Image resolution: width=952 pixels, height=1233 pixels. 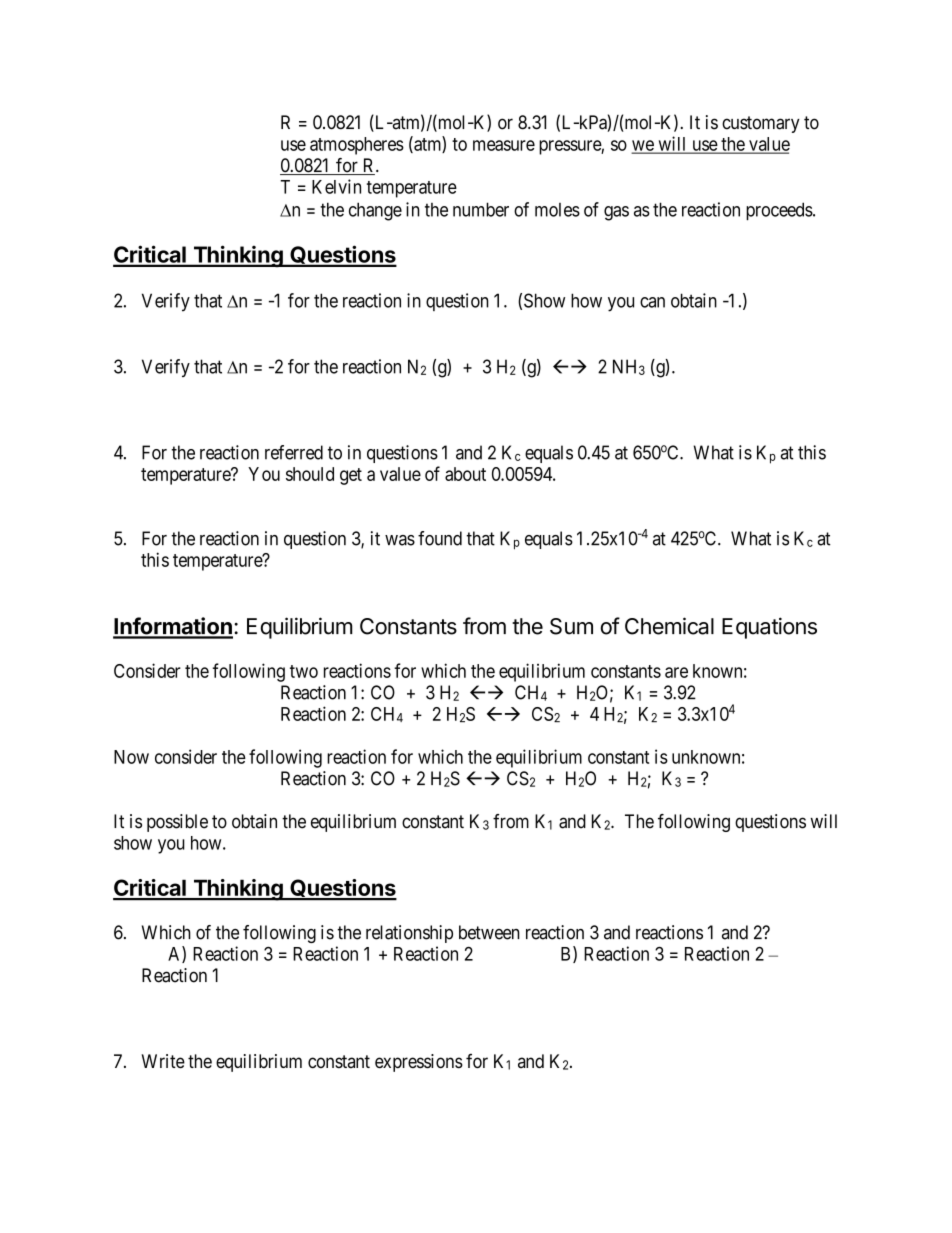 What do you see at coordinates (336, 186) in the image?
I see `Kelvin` at bounding box center [336, 186].
